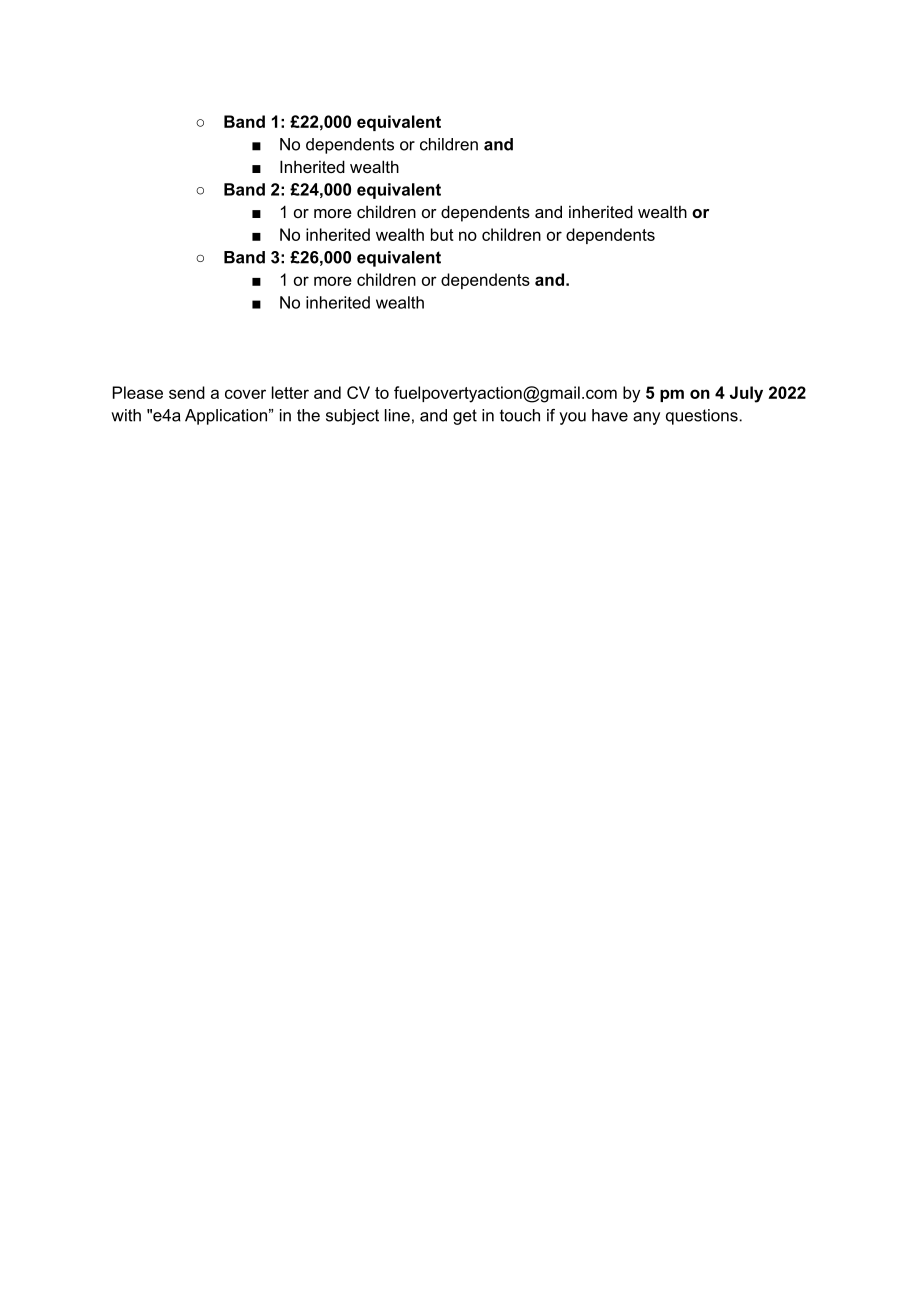 The image size is (924, 1307). I want to click on send, so click(187, 392).
